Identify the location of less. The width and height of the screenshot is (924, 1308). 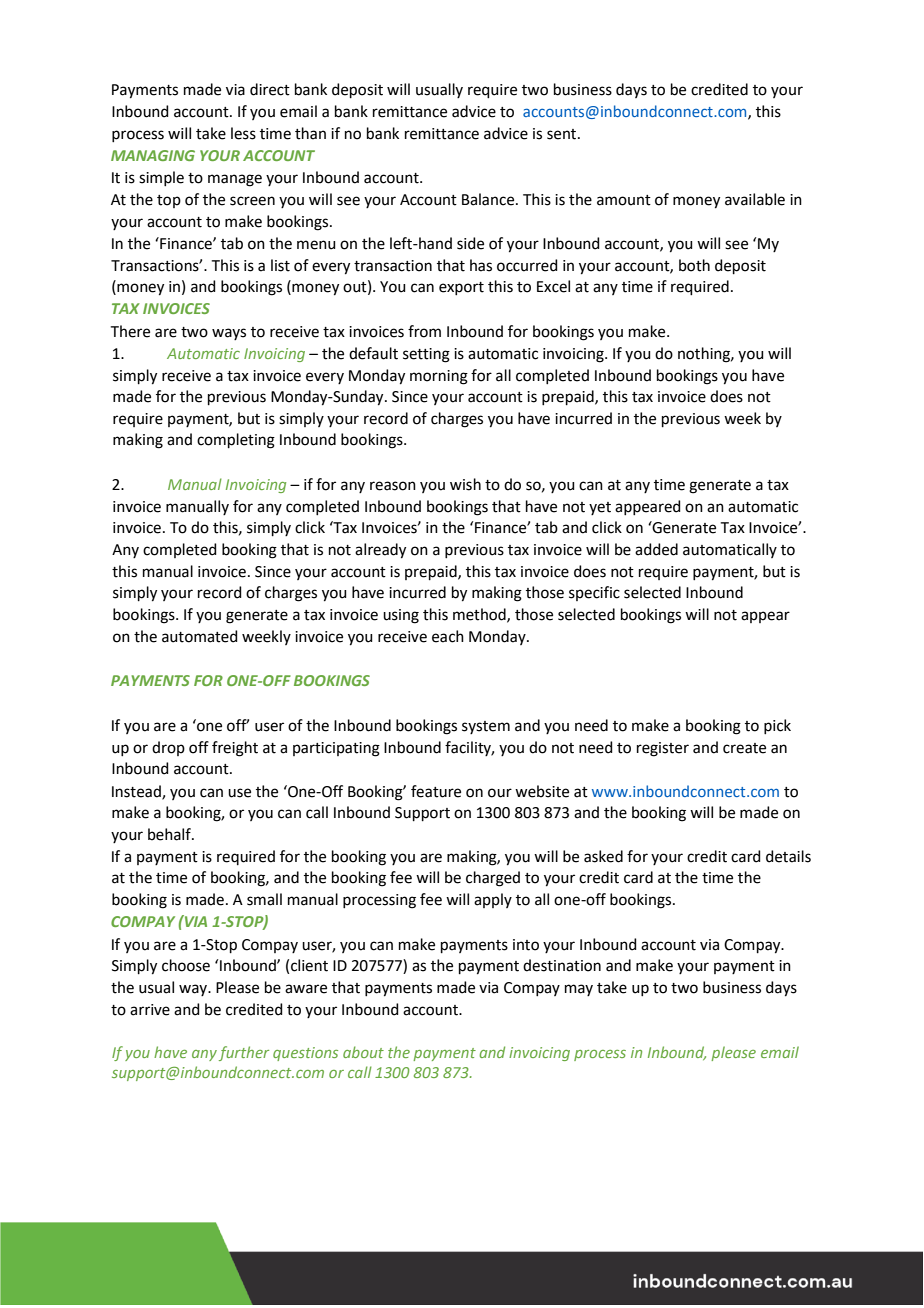
(243, 133).
